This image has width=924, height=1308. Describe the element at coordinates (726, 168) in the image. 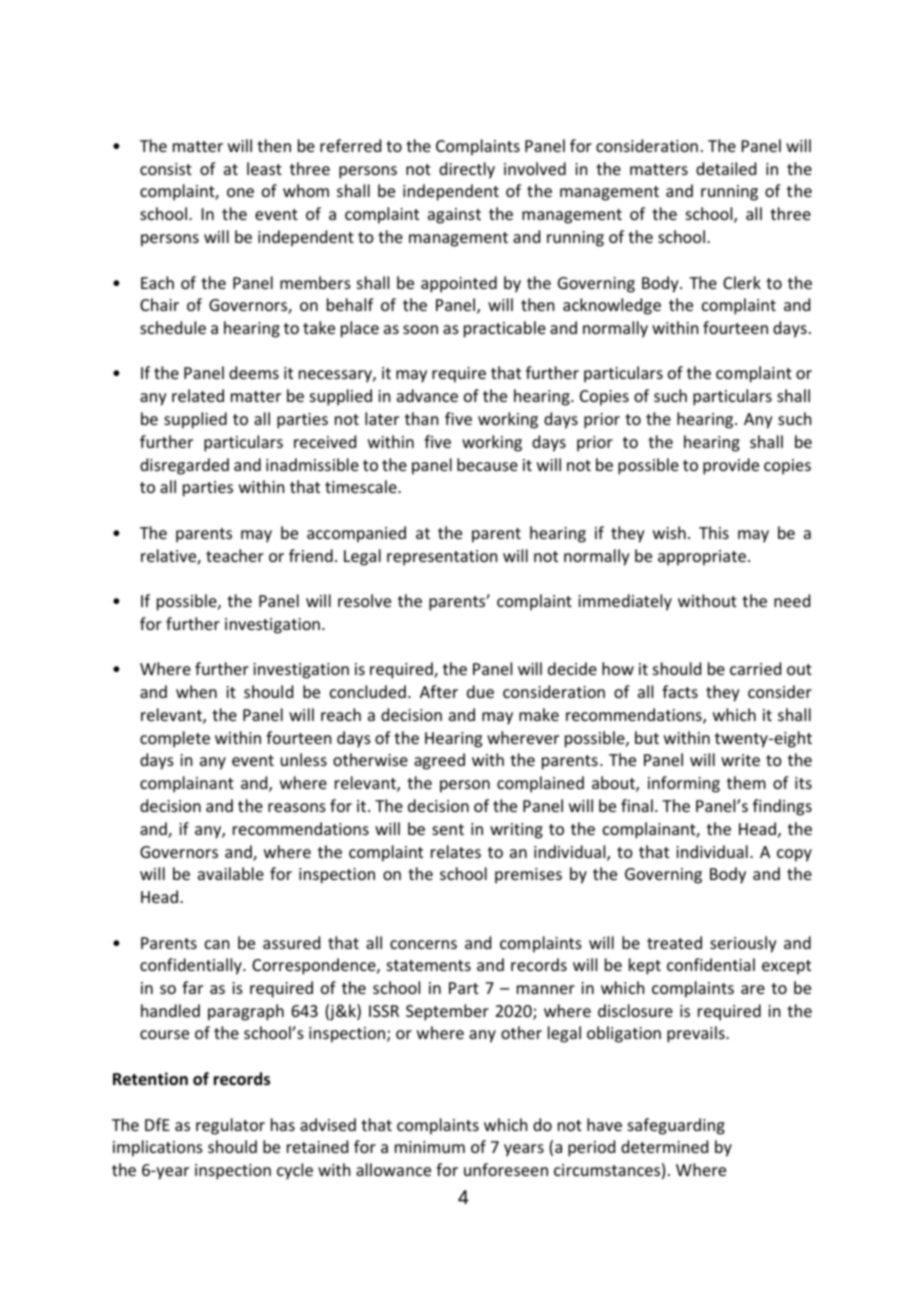

I see `detailed` at that location.
